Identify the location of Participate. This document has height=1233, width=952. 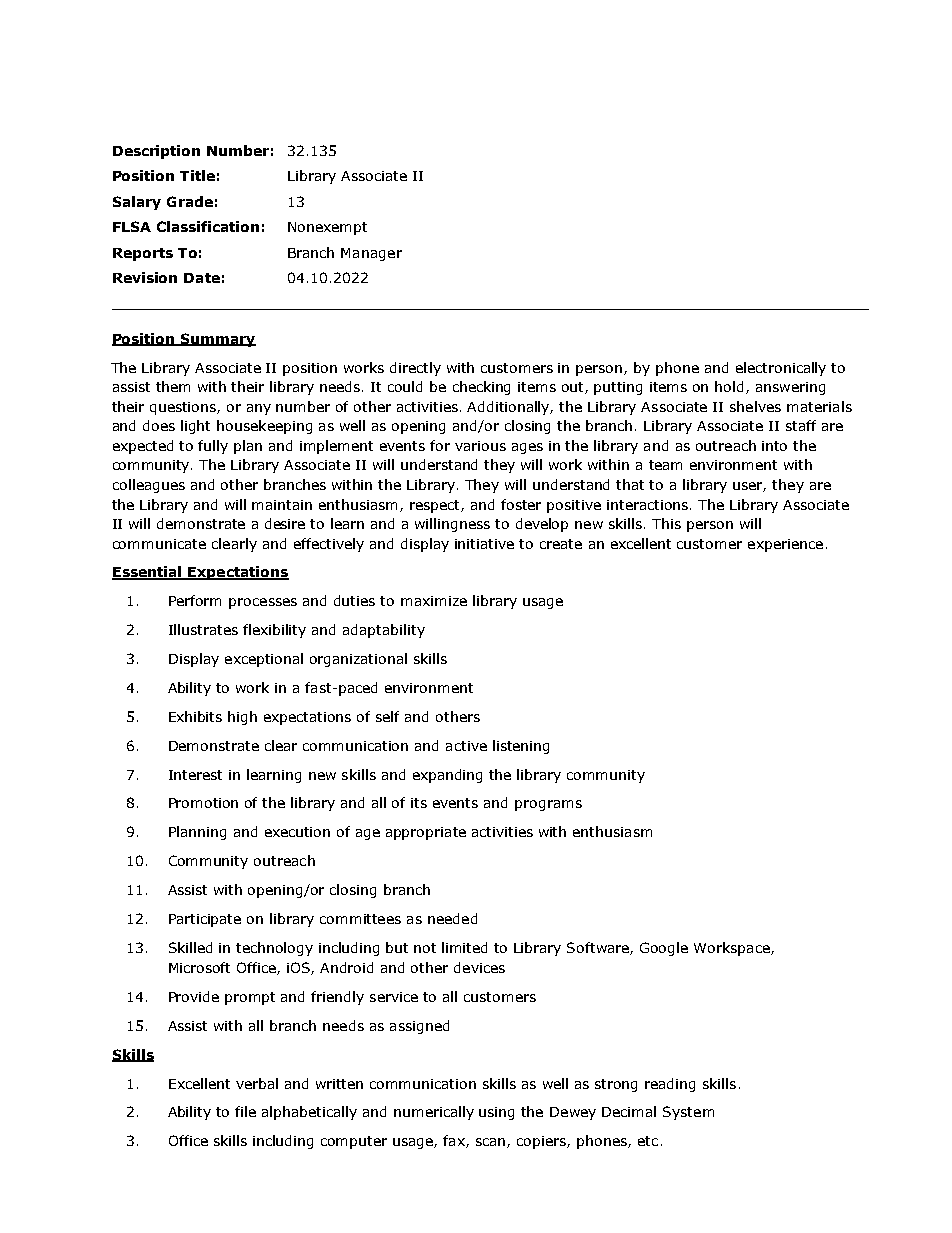
(205, 920).
